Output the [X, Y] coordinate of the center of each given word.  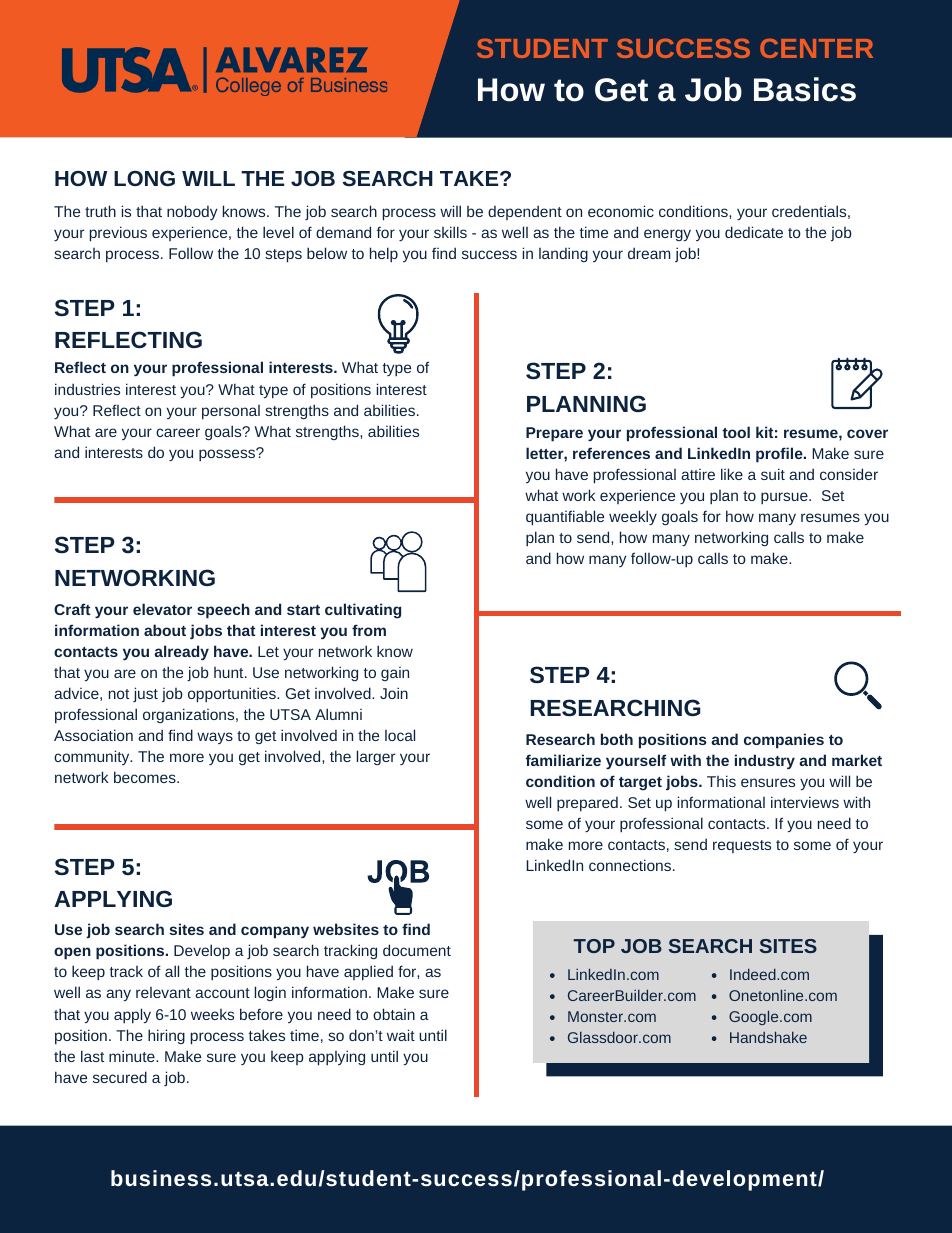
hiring [166, 1036]
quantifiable [565, 518]
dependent [525, 212]
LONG [144, 178]
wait [401, 1035]
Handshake [768, 1037]
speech [223, 611]
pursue [785, 498]
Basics [805, 89]
